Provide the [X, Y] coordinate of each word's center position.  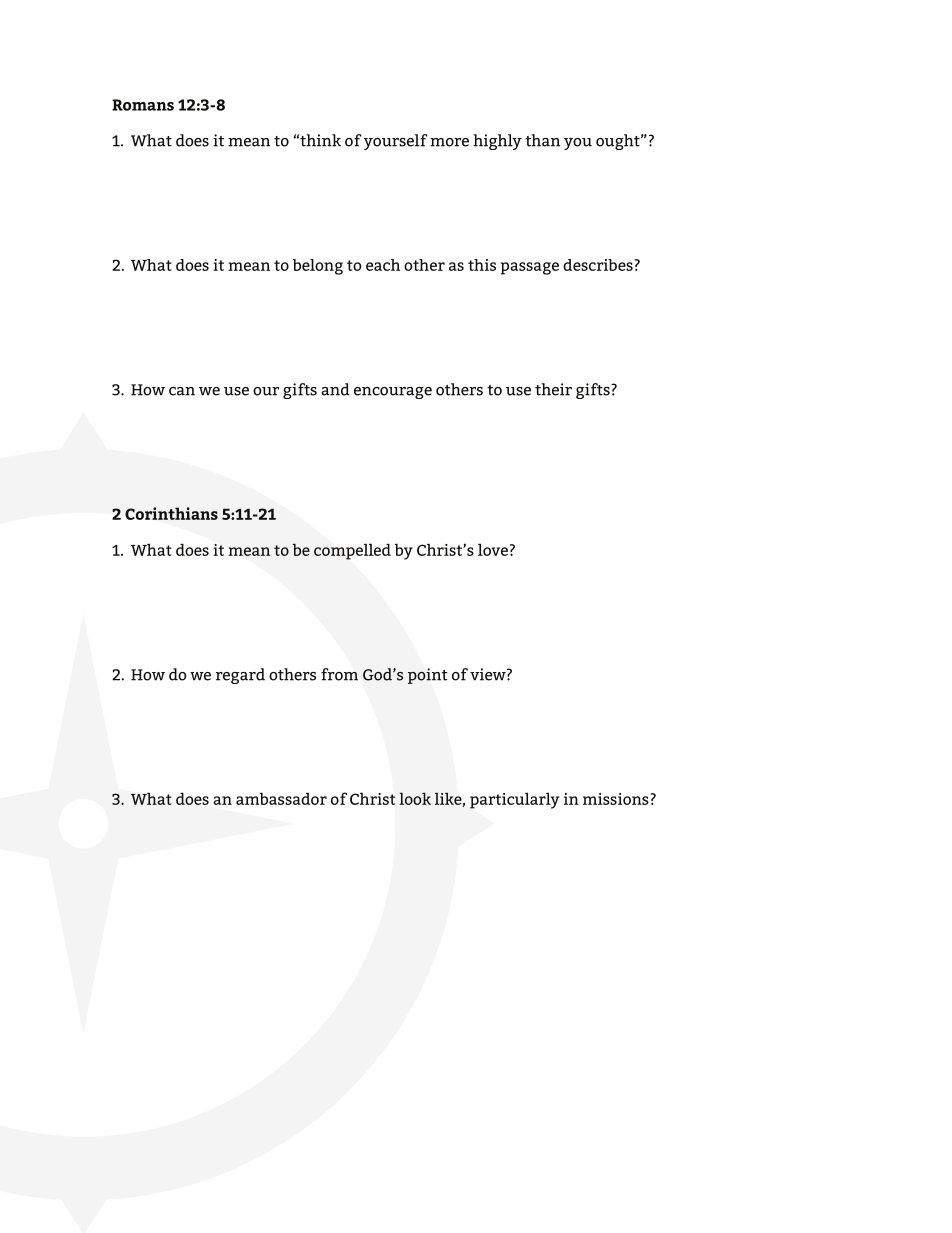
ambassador [281, 798]
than [542, 140]
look [415, 798]
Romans [143, 105]
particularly [515, 800]
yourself [396, 142]
